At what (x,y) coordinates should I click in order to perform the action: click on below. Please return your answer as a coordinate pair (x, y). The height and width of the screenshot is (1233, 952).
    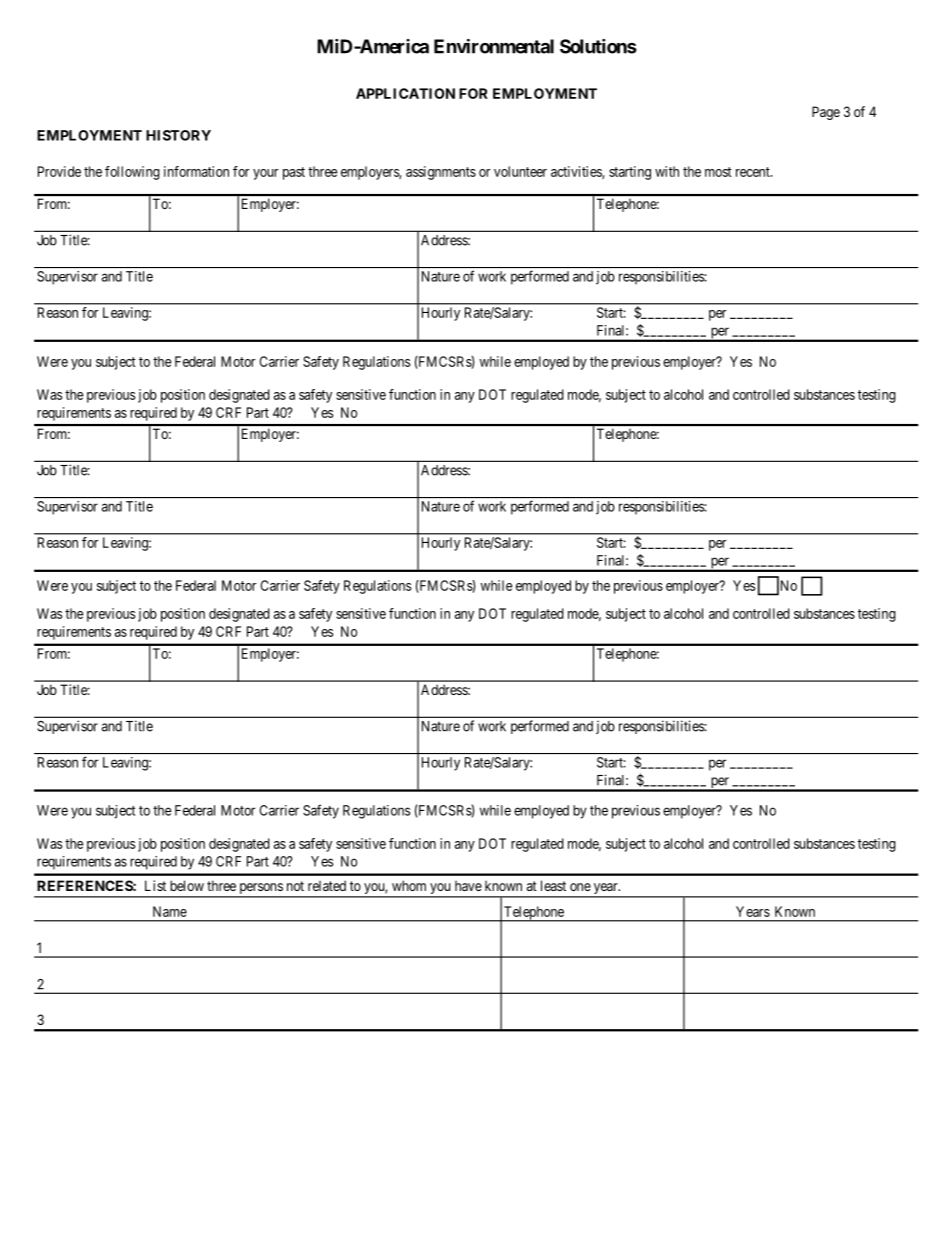
    Looking at the image, I should click on (187, 885).
